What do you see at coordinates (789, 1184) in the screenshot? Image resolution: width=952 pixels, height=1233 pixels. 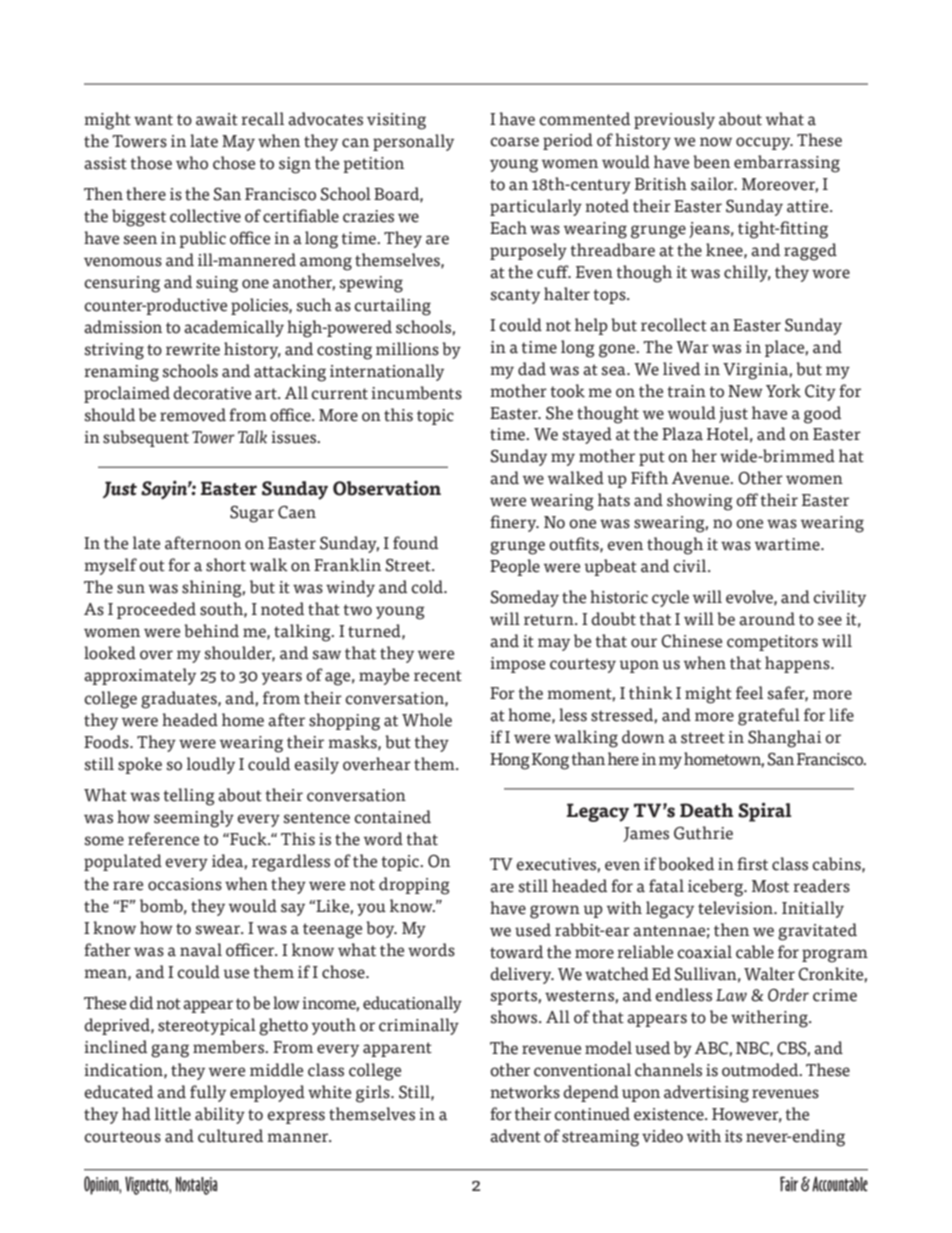 I see `Fair` at bounding box center [789, 1184].
